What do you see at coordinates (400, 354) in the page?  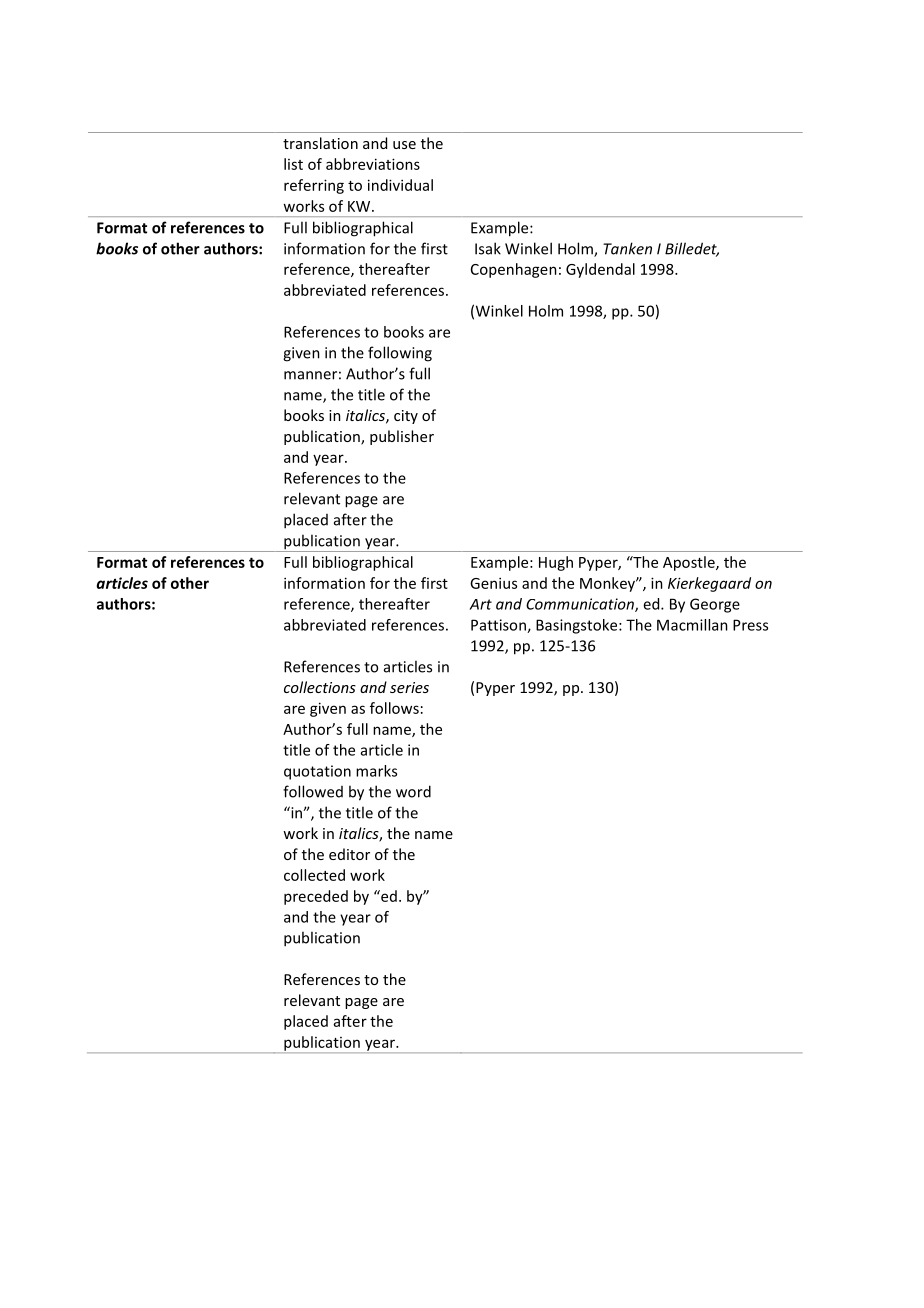 I see `following` at bounding box center [400, 354].
